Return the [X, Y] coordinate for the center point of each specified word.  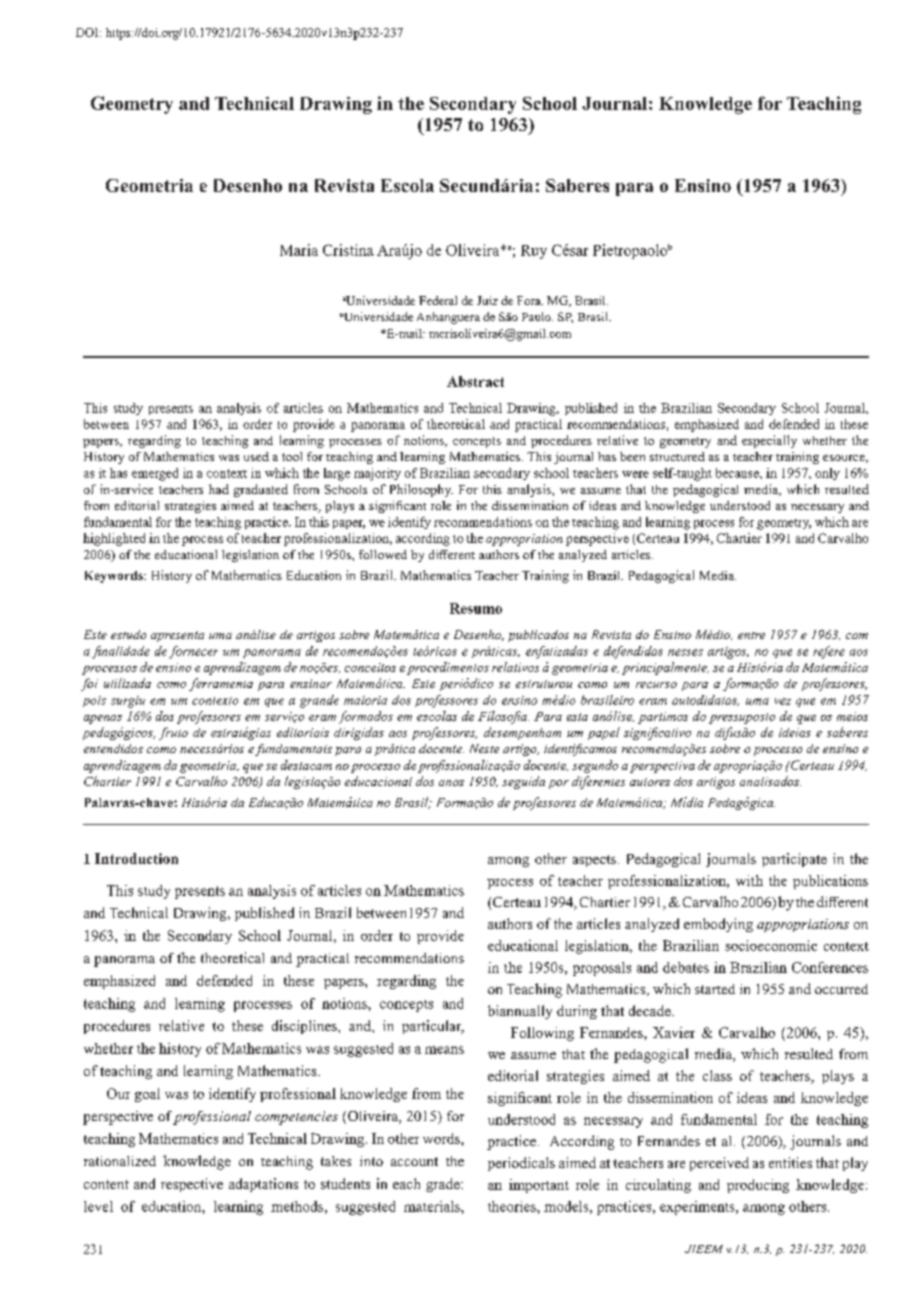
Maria [299, 250]
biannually [520, 1012]
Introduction [136, 858]
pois [94, 701]
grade [444, 1185]
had [219, 489]
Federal [438, 300]
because [738, 473]
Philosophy [421, 490]
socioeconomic [771, 945]
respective [192, 1185]
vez [783, 701]
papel [604, 733]
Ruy [534, 252]
